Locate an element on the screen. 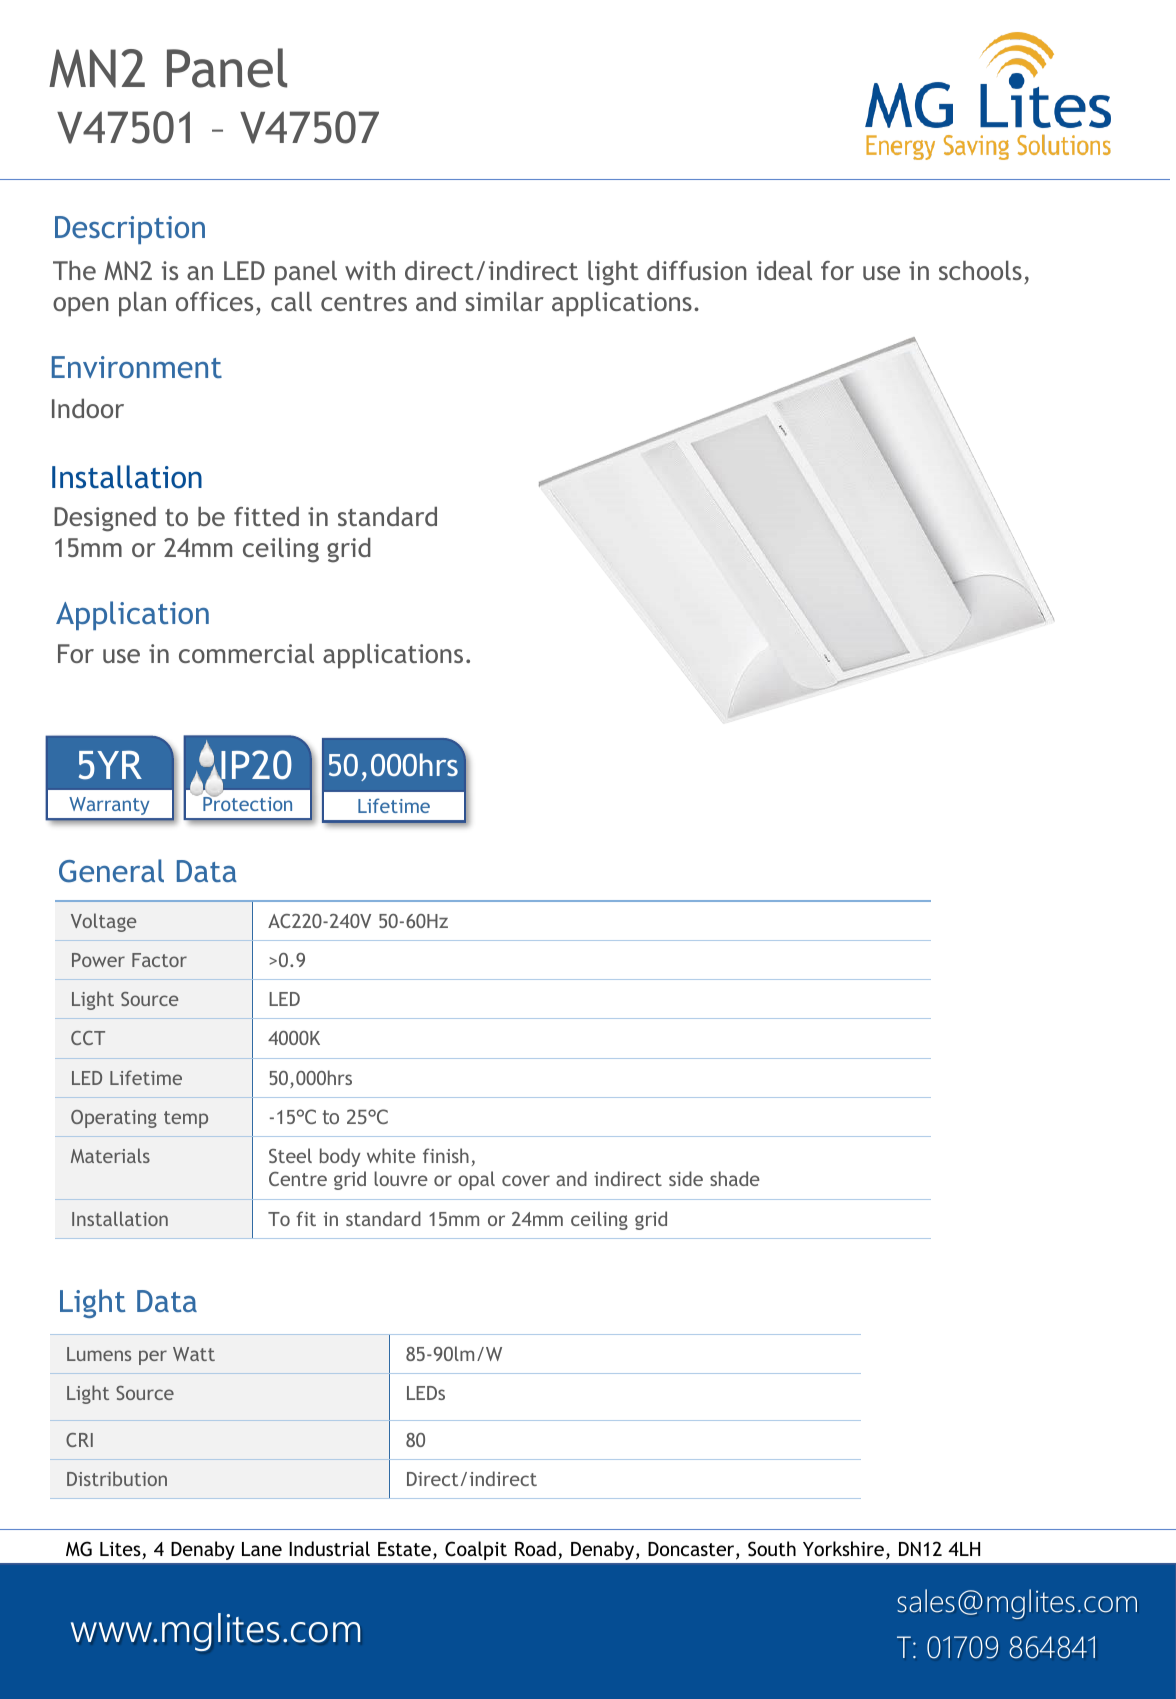 This screenshot has width=1176, height=1699. Distribution is located at coordinates (117, 1478).
